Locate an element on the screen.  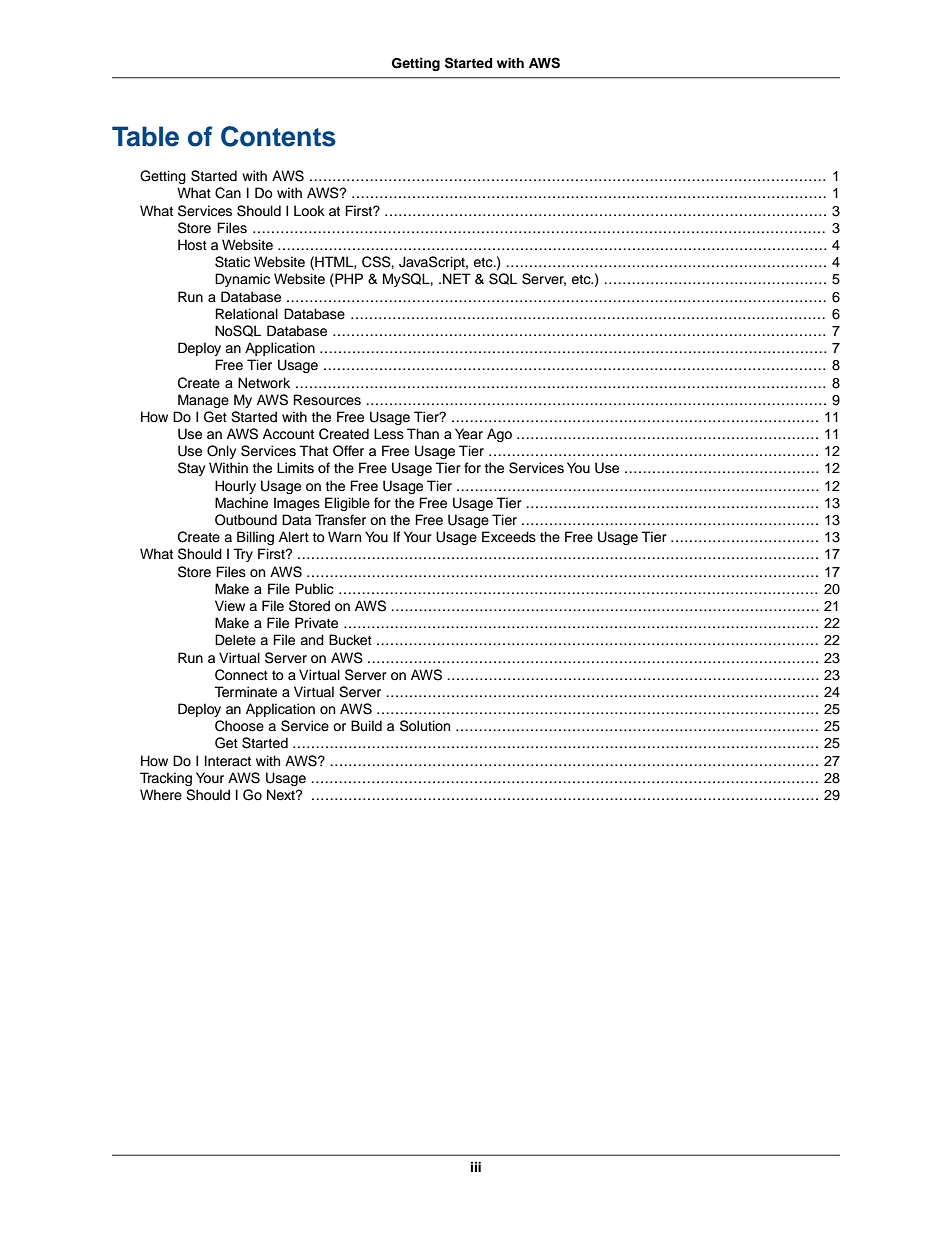
Delete is located at coordinates (235, 640).
